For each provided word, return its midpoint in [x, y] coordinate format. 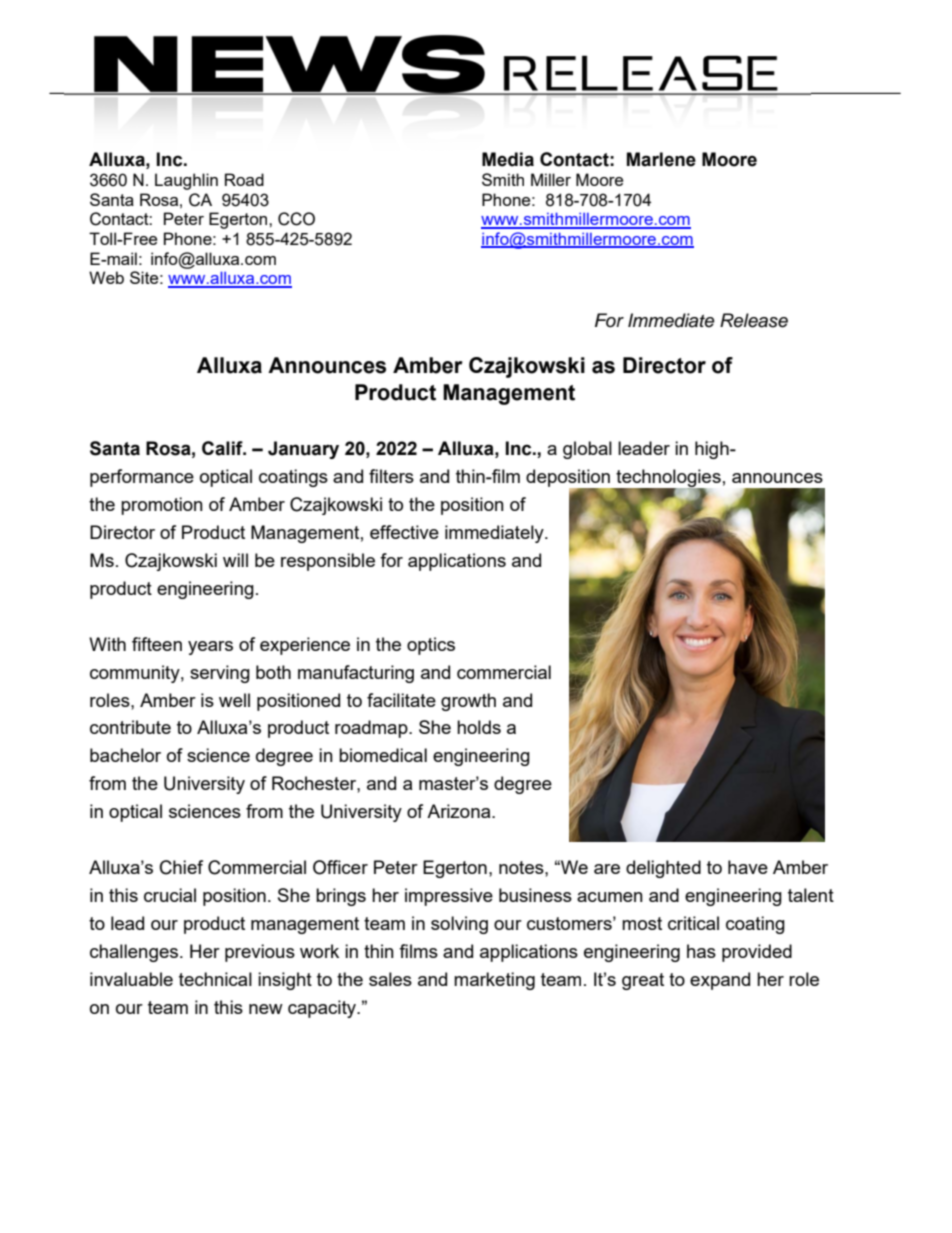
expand [720, 981]
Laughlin [186, 181]
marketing [494, 981]
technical [215, 979]
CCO [296, 219]
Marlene [661, 159]
